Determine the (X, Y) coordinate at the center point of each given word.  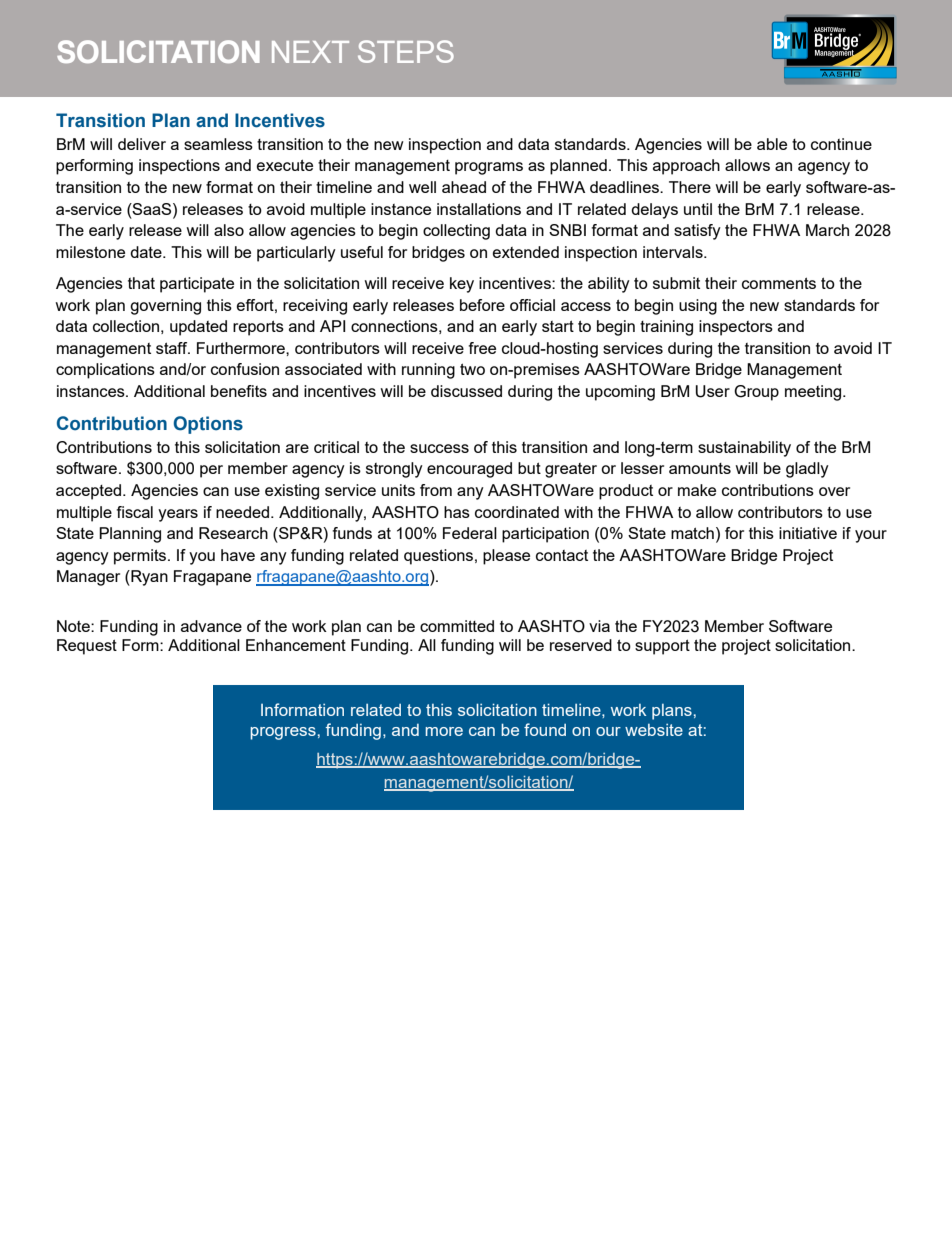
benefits (239, 391)
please (506, 557)
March (827, 230)
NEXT (310, 52)
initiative (808, 533)
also (229, 230)
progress (283, 733)
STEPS (406, 51)
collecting (456, 232)
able (772, 144)
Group (756, 393)
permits (141, 557)
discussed (466, 391)
